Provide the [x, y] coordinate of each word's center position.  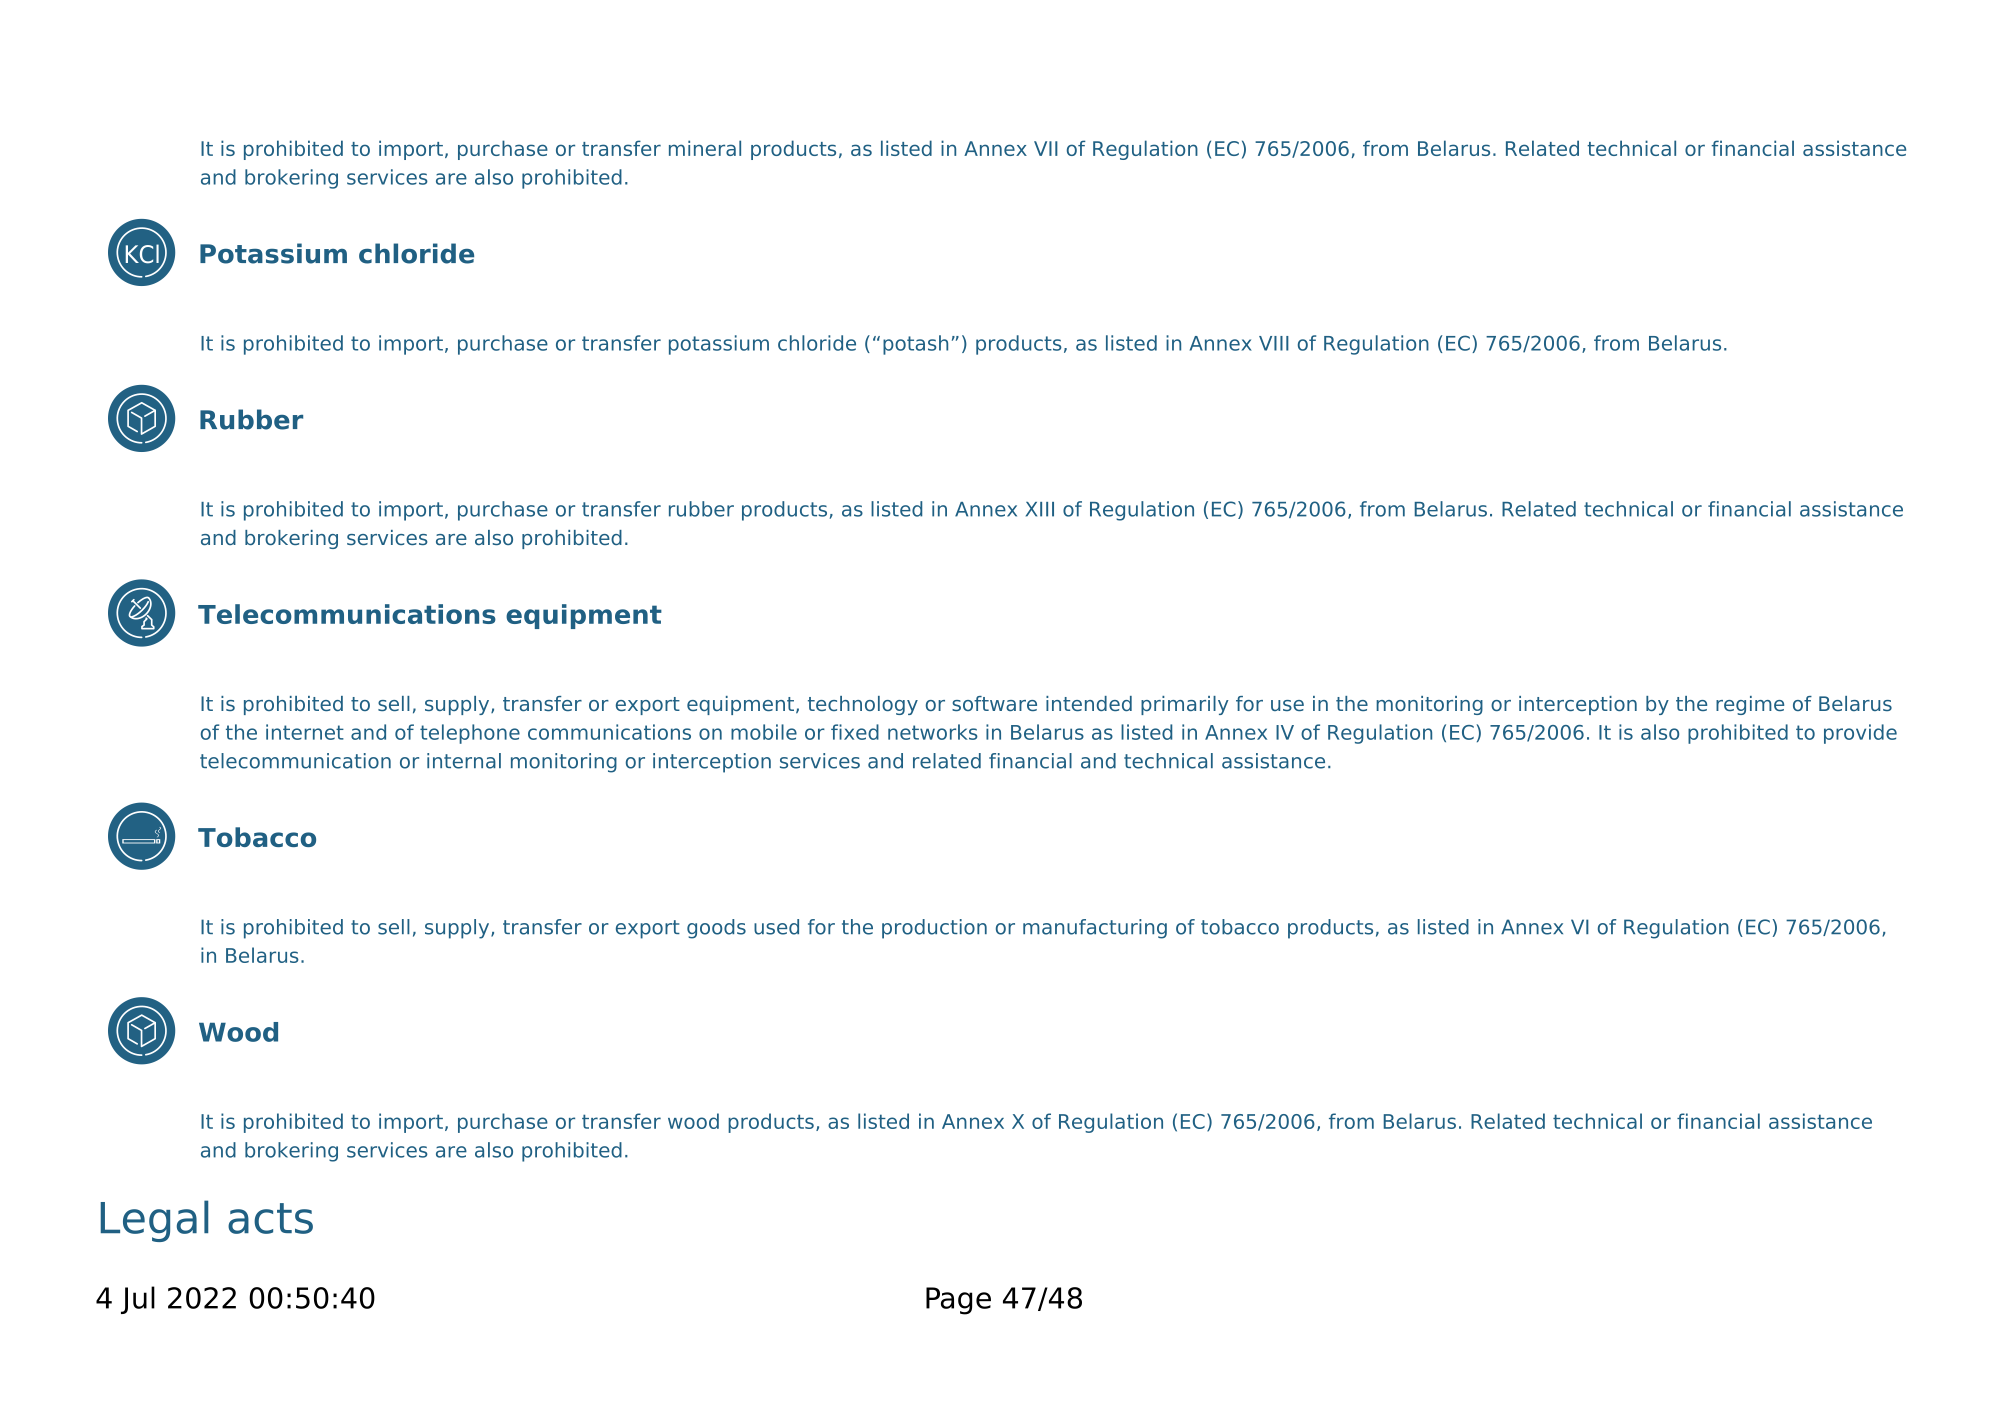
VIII [1274, 343]
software [994, 703]
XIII [1040, 509]
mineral [705, 148]
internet [305, 732]
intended [1089, 703]
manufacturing [1095, 929]
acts [270, 1218]
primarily [1185, 705]
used [776, 927]
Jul [138, 1300]
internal [464, 761]
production [934, 929]
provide [1860, 734]
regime [1750, 705]
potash [915, 345]
